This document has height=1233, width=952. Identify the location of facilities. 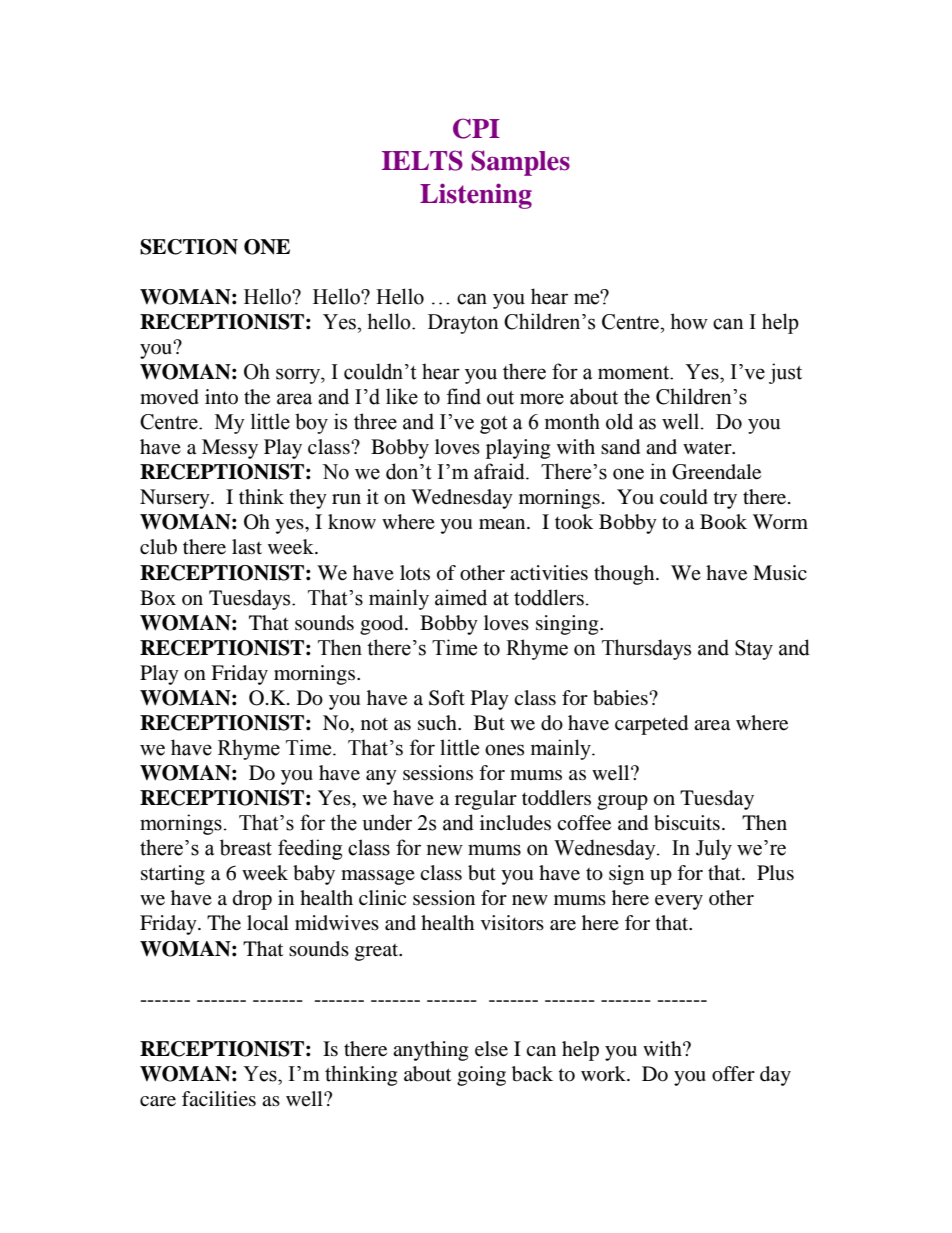
(219, 1099).
